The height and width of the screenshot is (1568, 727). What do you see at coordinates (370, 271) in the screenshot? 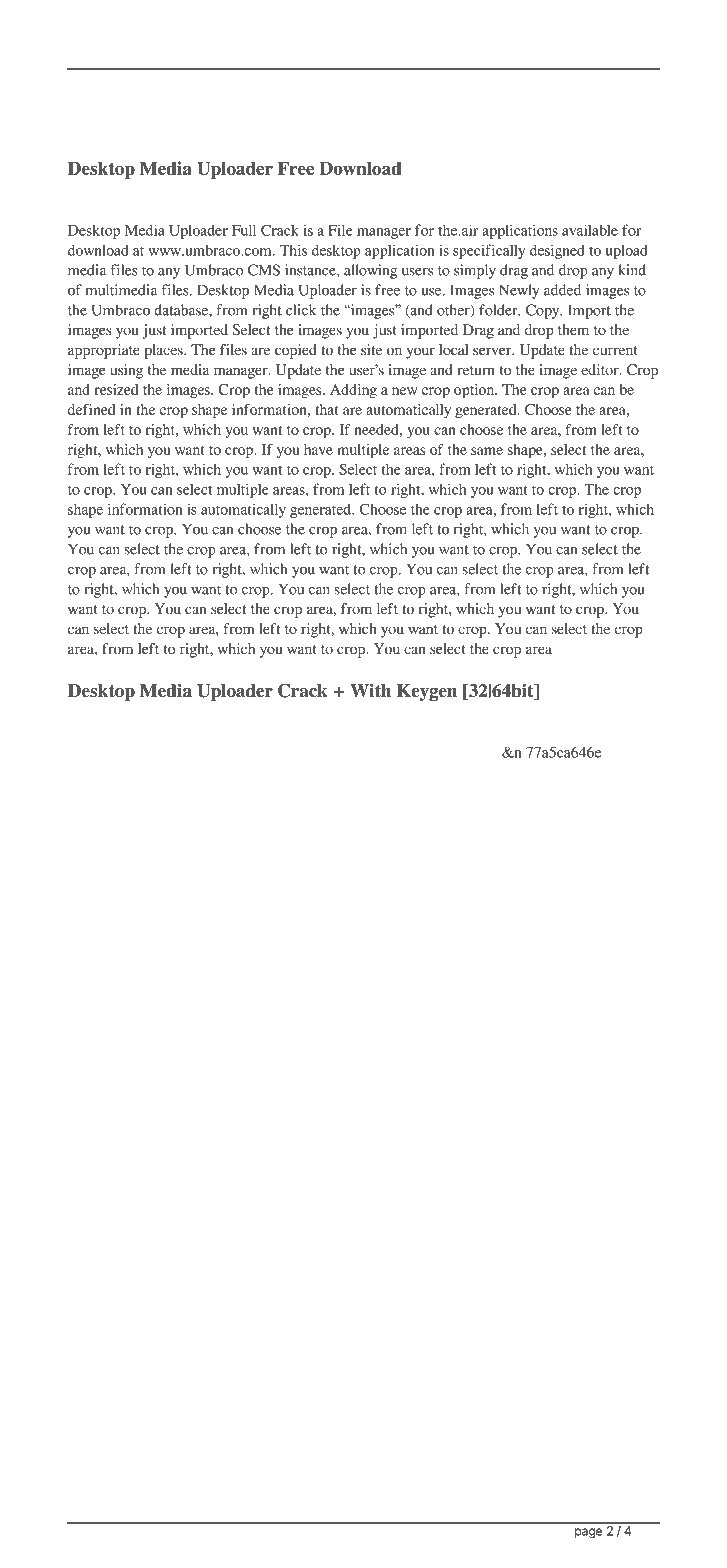
I see `allowing` at bounding box center [370, 271].
